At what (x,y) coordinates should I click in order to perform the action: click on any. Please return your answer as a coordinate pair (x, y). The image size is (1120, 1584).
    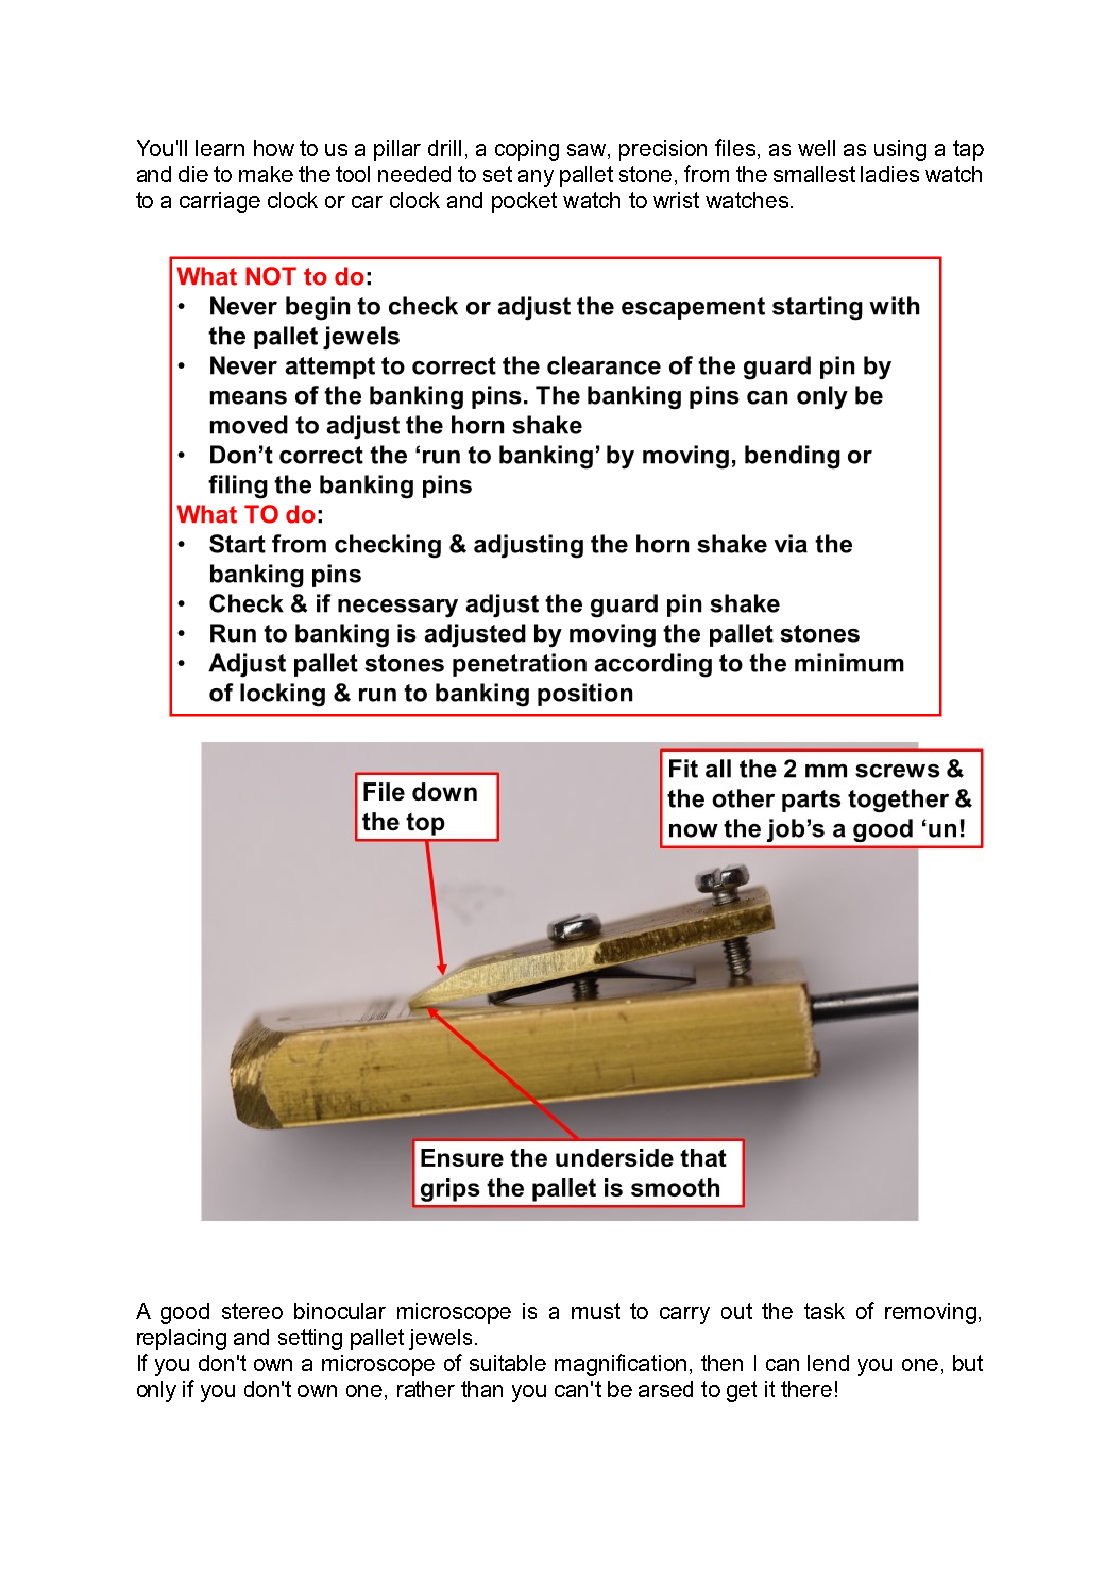
    Looking at the image, I should click on (536, 178).
